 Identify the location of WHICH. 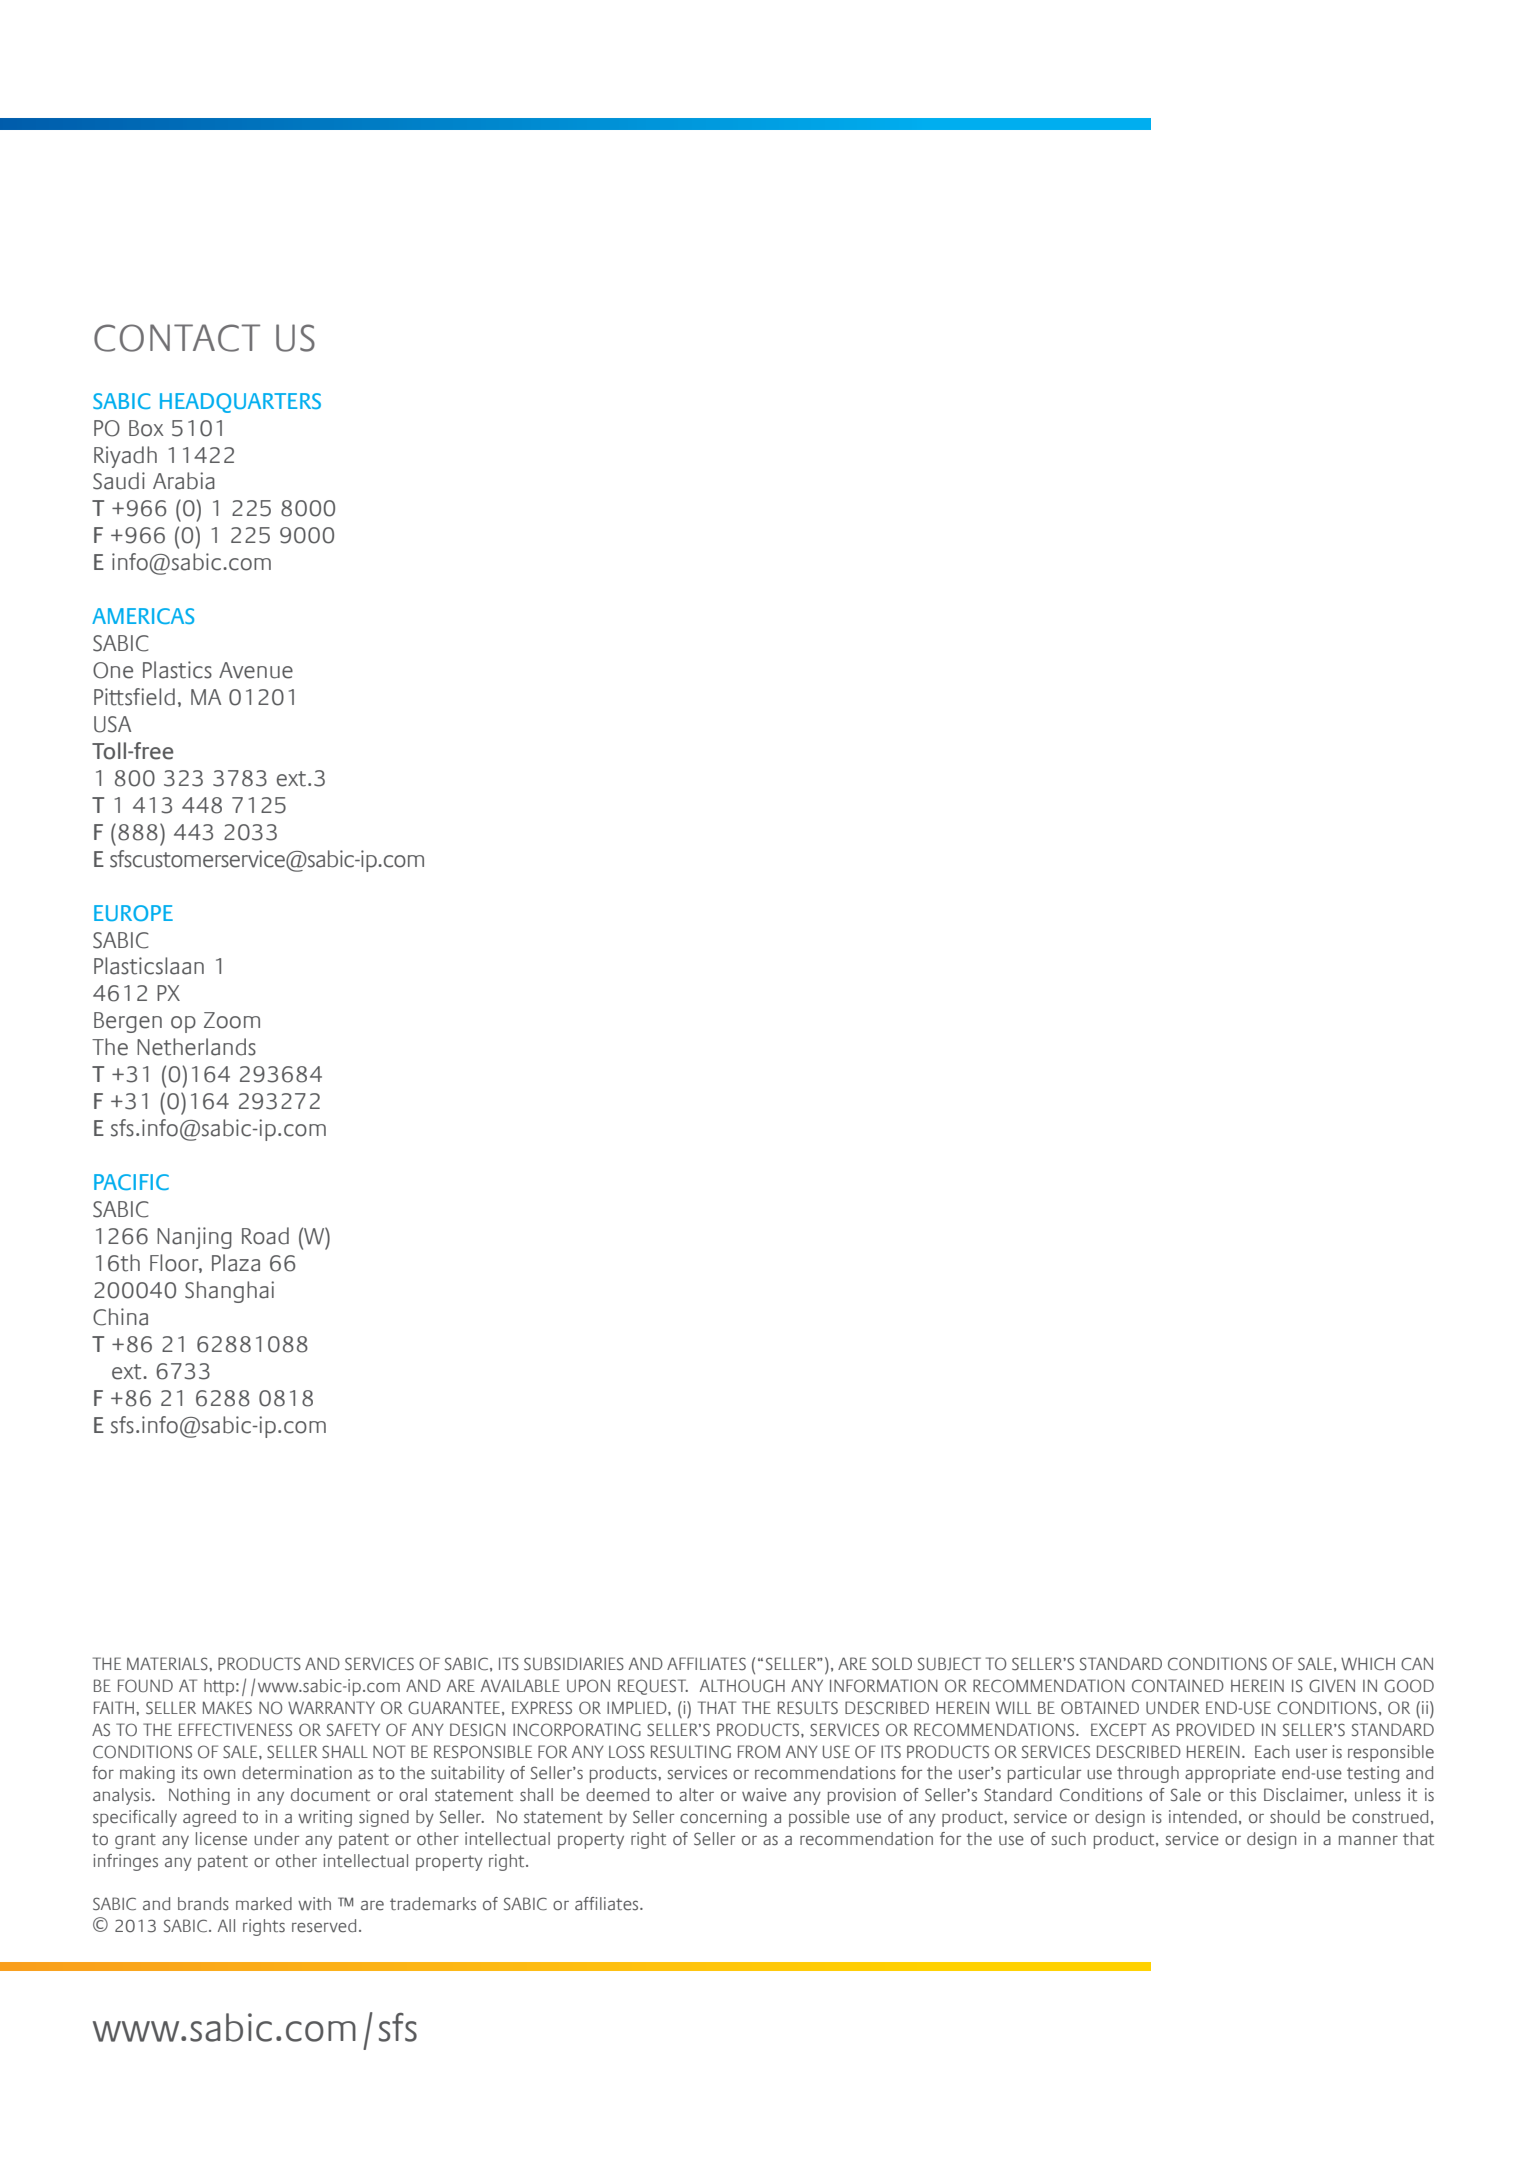
(1368, 1664).
